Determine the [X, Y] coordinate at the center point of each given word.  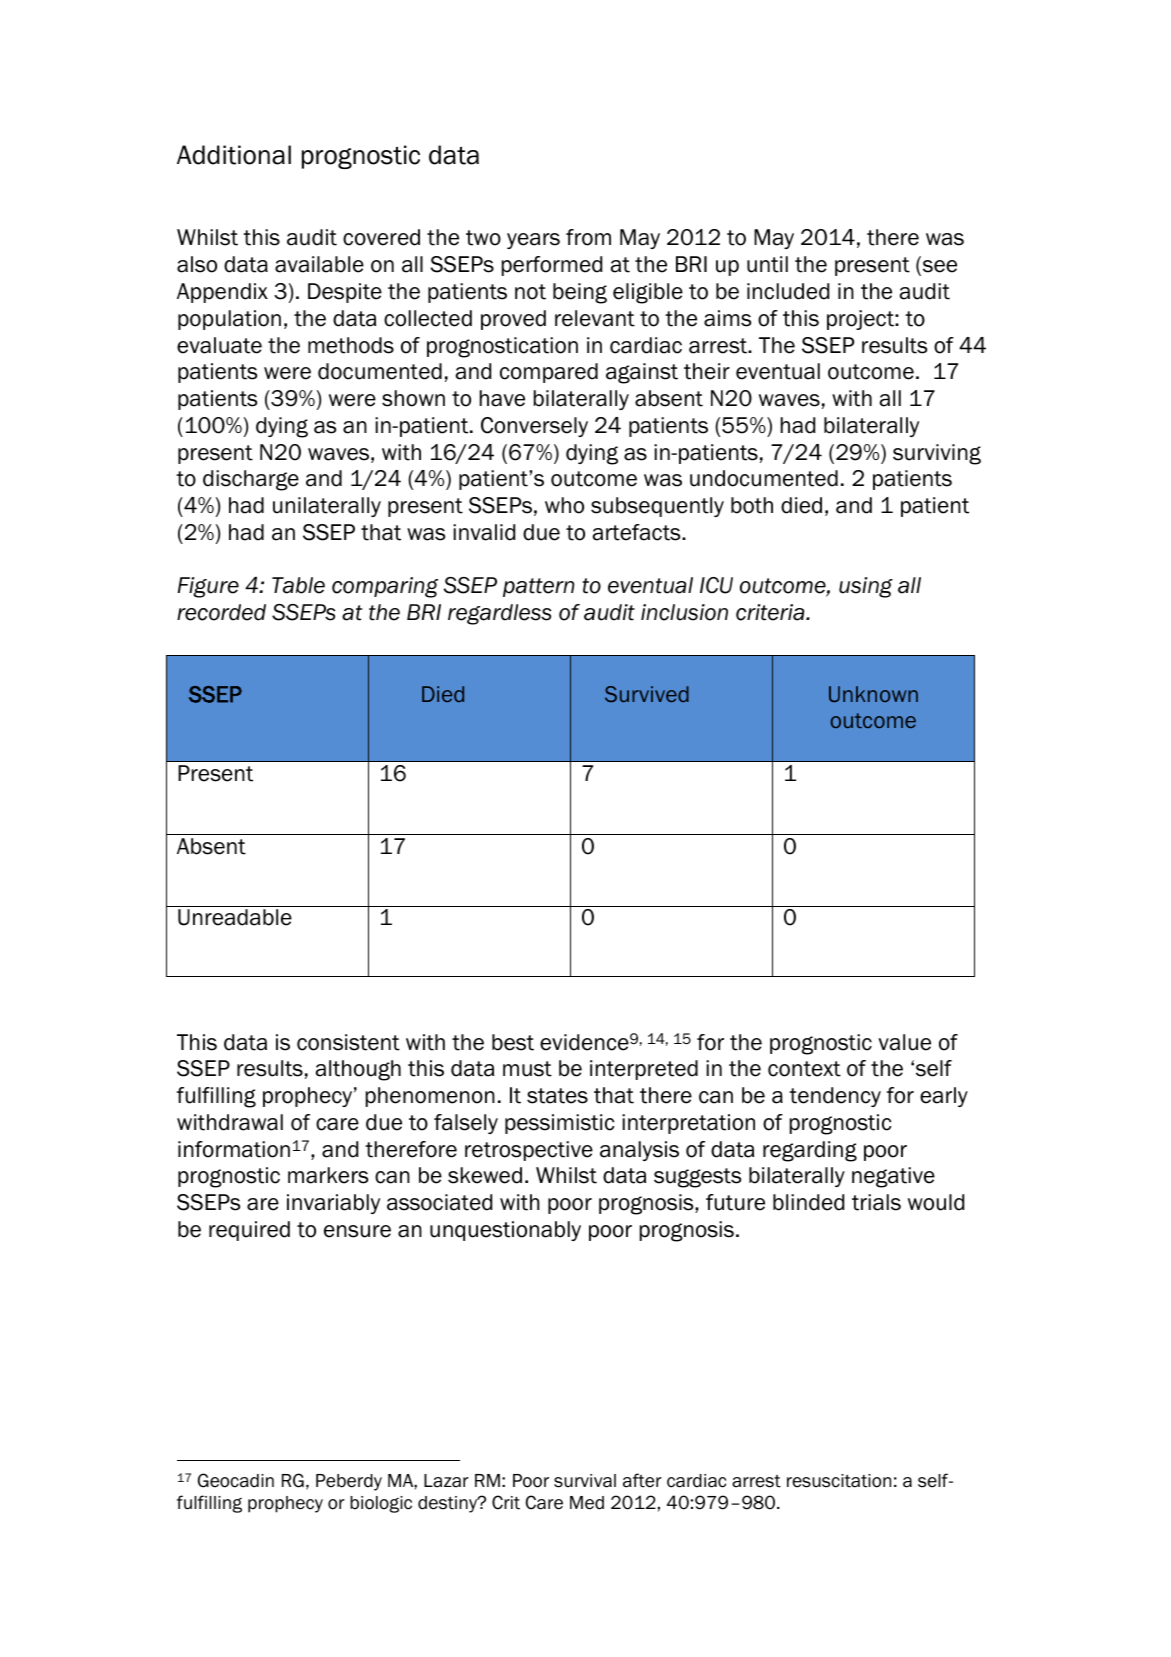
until [767, 264]
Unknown [873, 694]
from [588, 237]
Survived [647, 694]
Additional [234, 155]
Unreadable [235, 917]
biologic [381, 1504]
